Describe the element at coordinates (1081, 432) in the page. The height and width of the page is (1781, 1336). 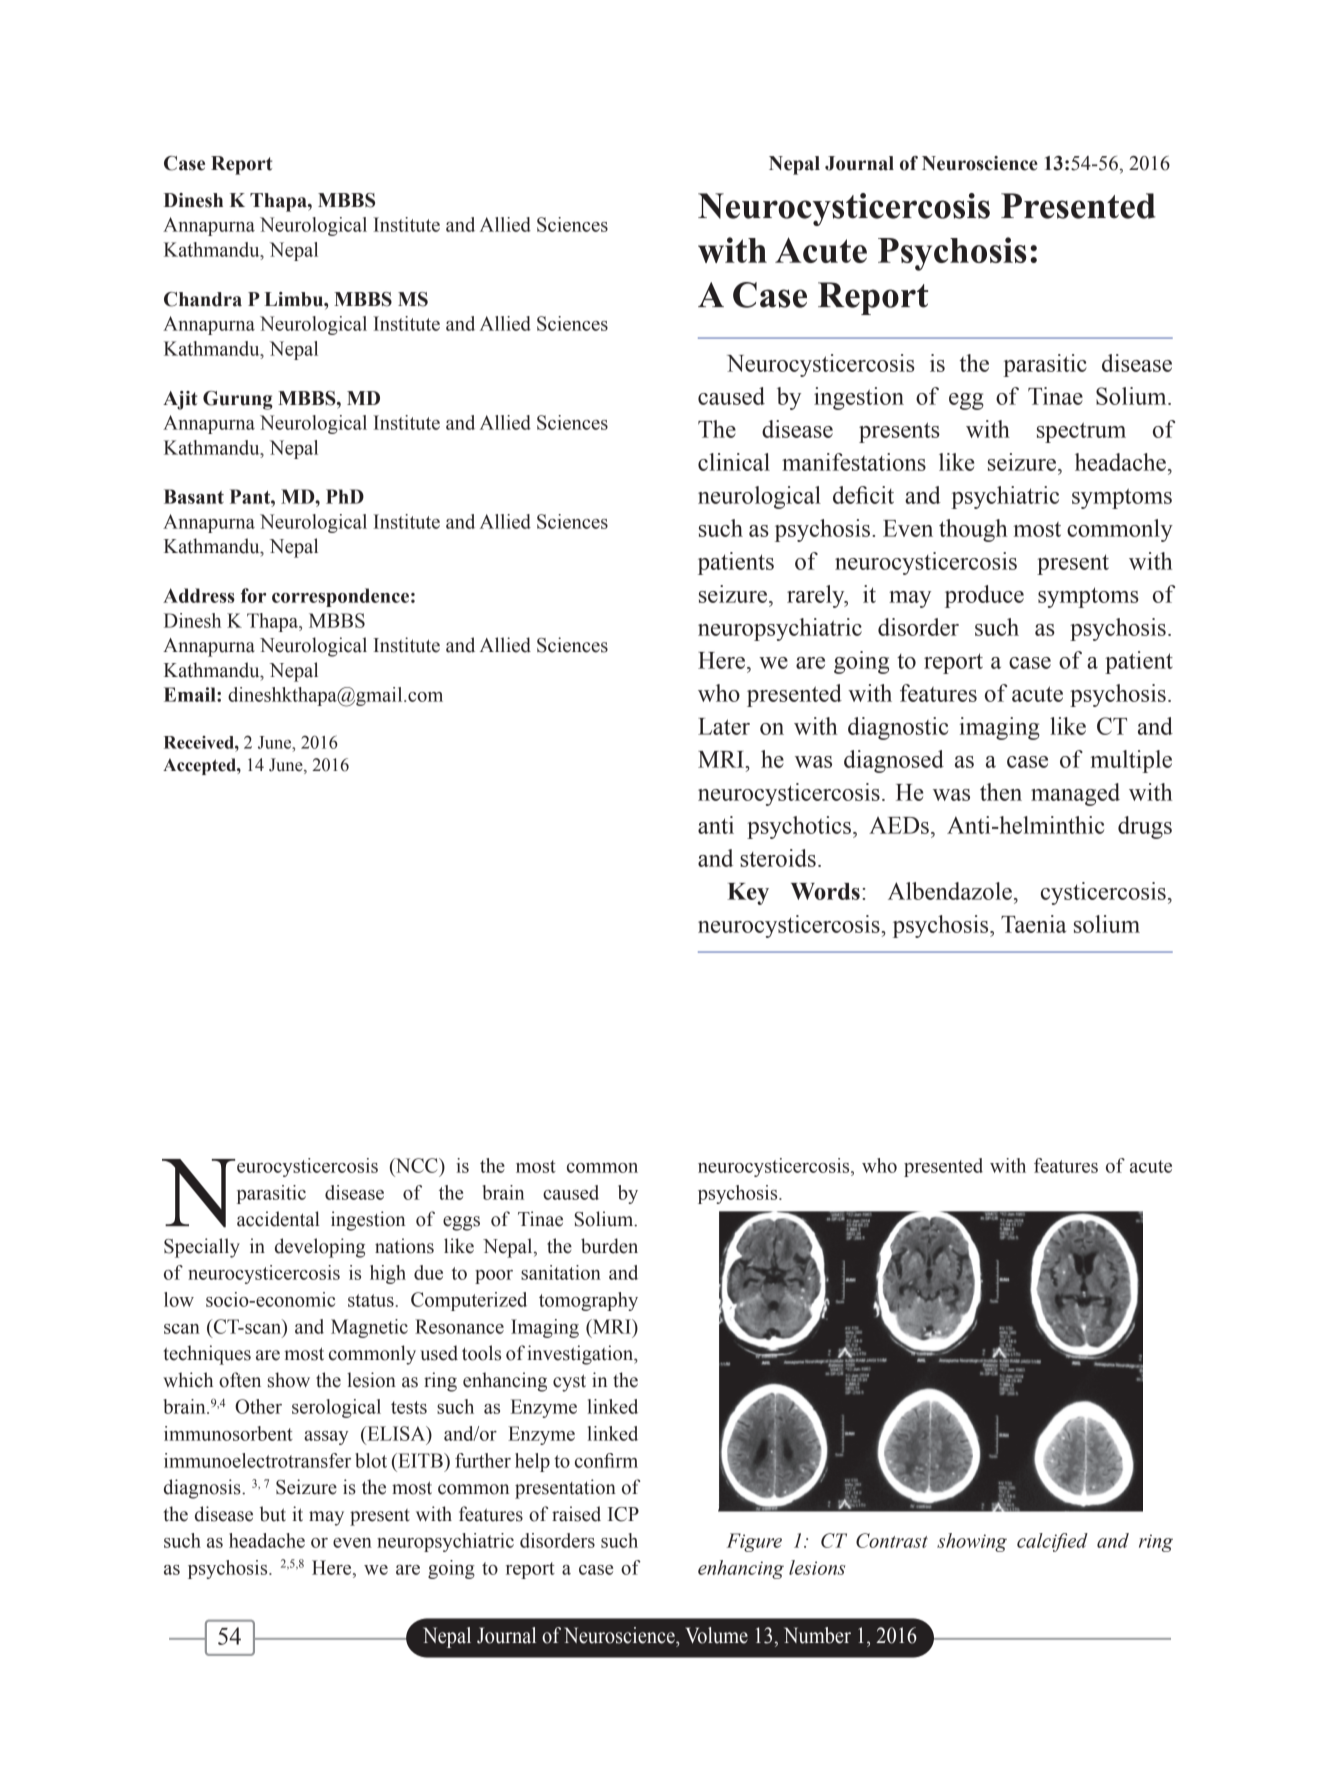
I see `spectrum` at that location.
